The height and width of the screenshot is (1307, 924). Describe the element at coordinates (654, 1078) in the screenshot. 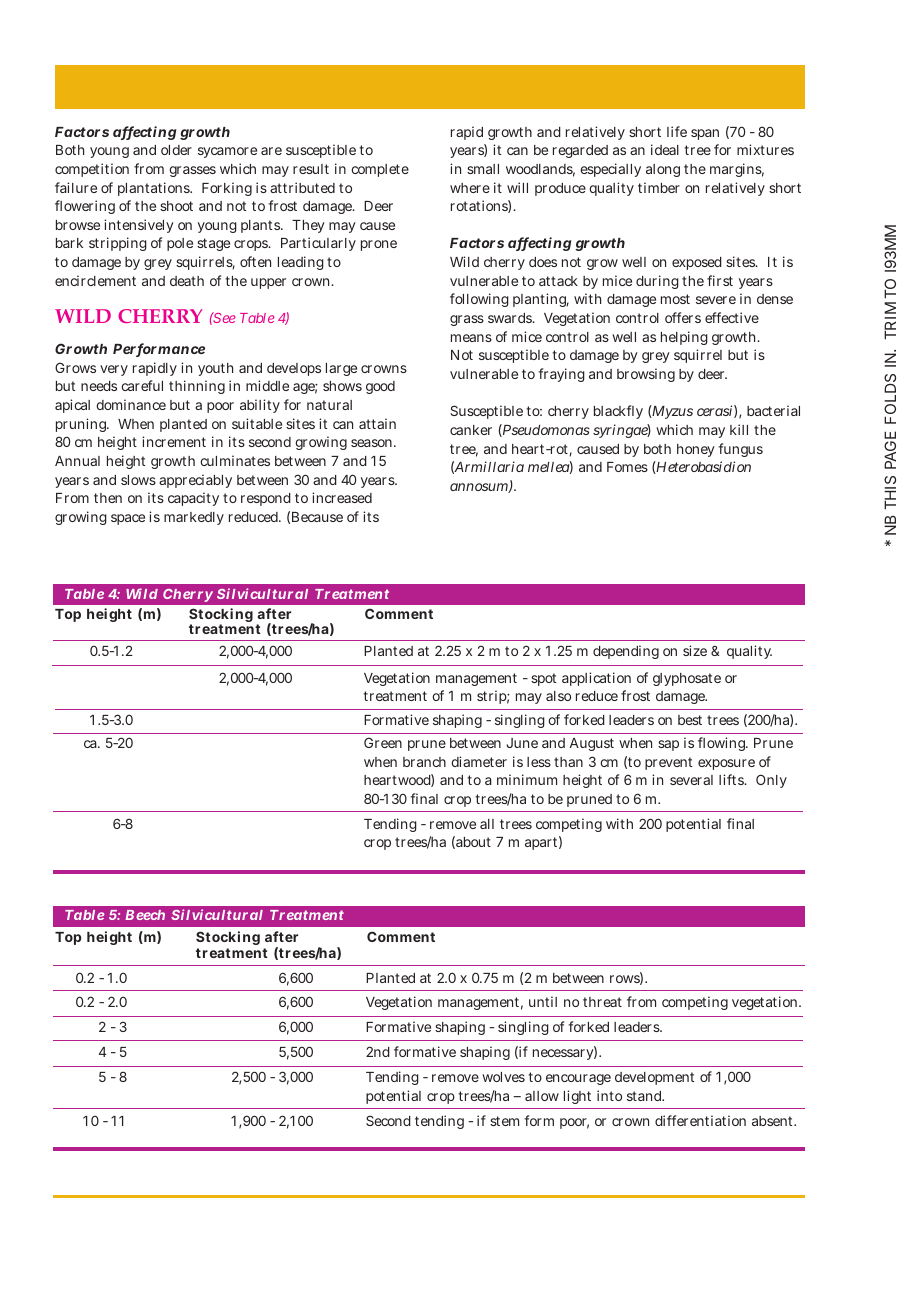

I see `development` at that location.
